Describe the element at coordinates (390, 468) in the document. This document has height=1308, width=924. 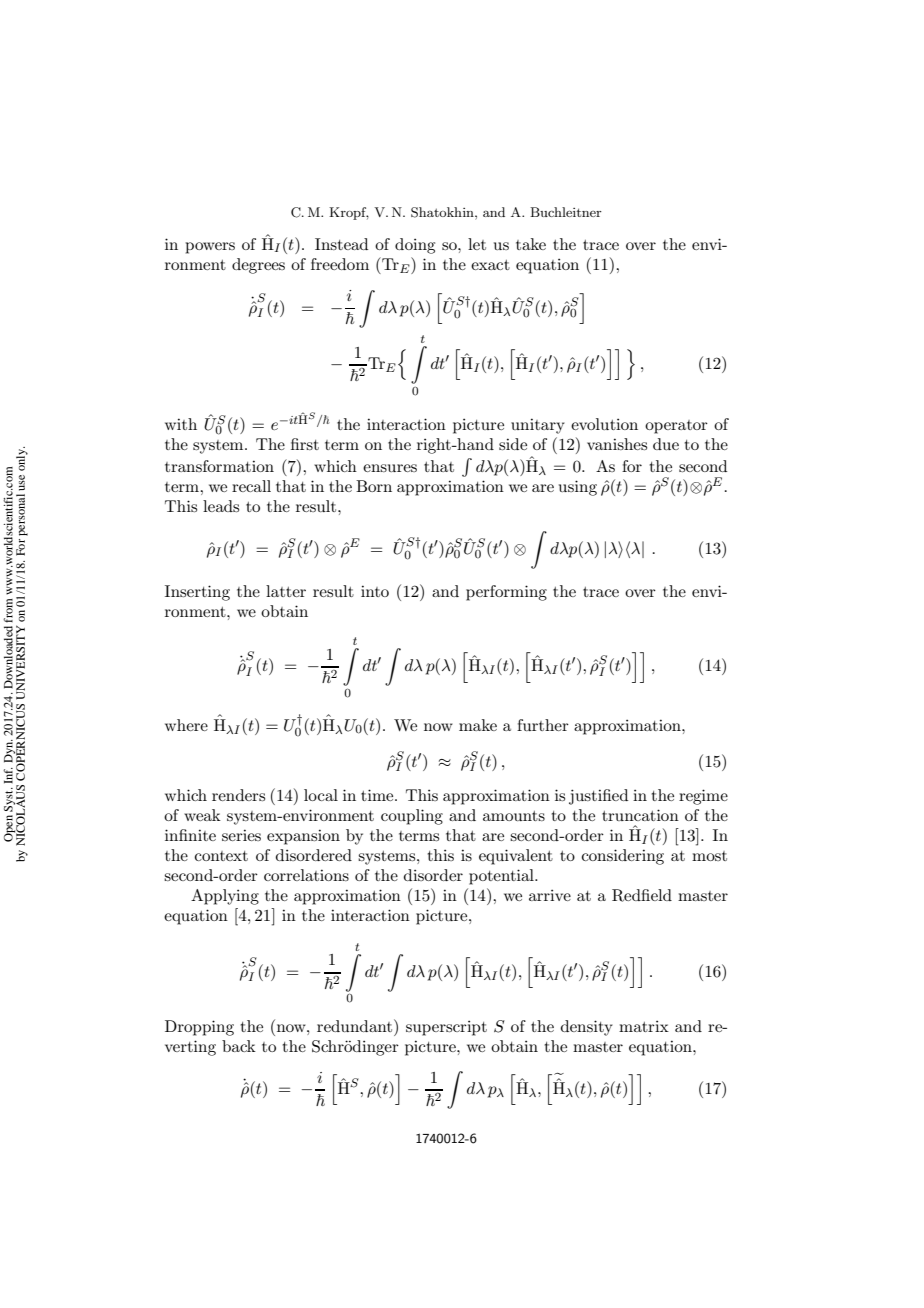
I see `ensures` at that location.
